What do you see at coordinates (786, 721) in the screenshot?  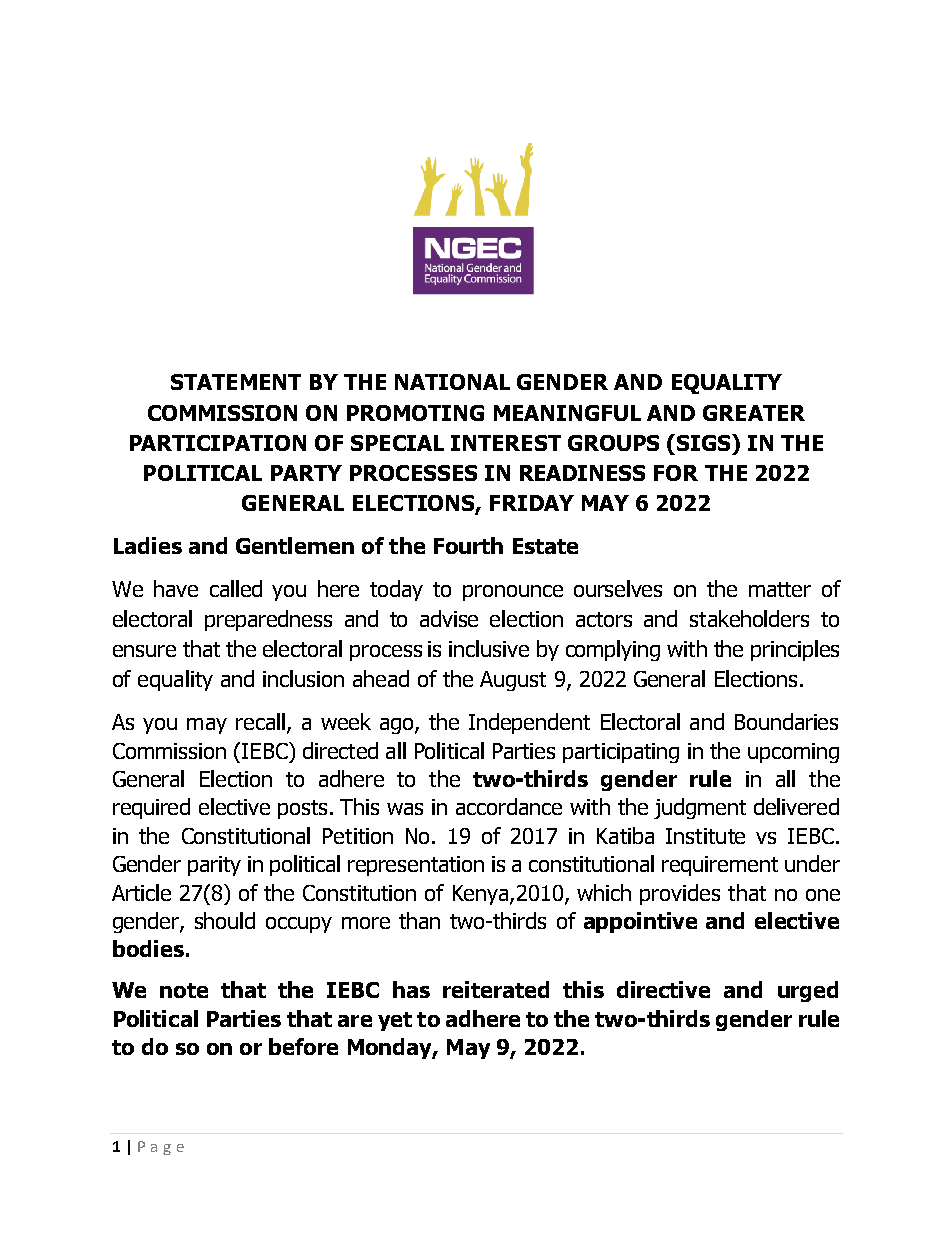 I see `Boundaries` at bounding box center [786, 721].
